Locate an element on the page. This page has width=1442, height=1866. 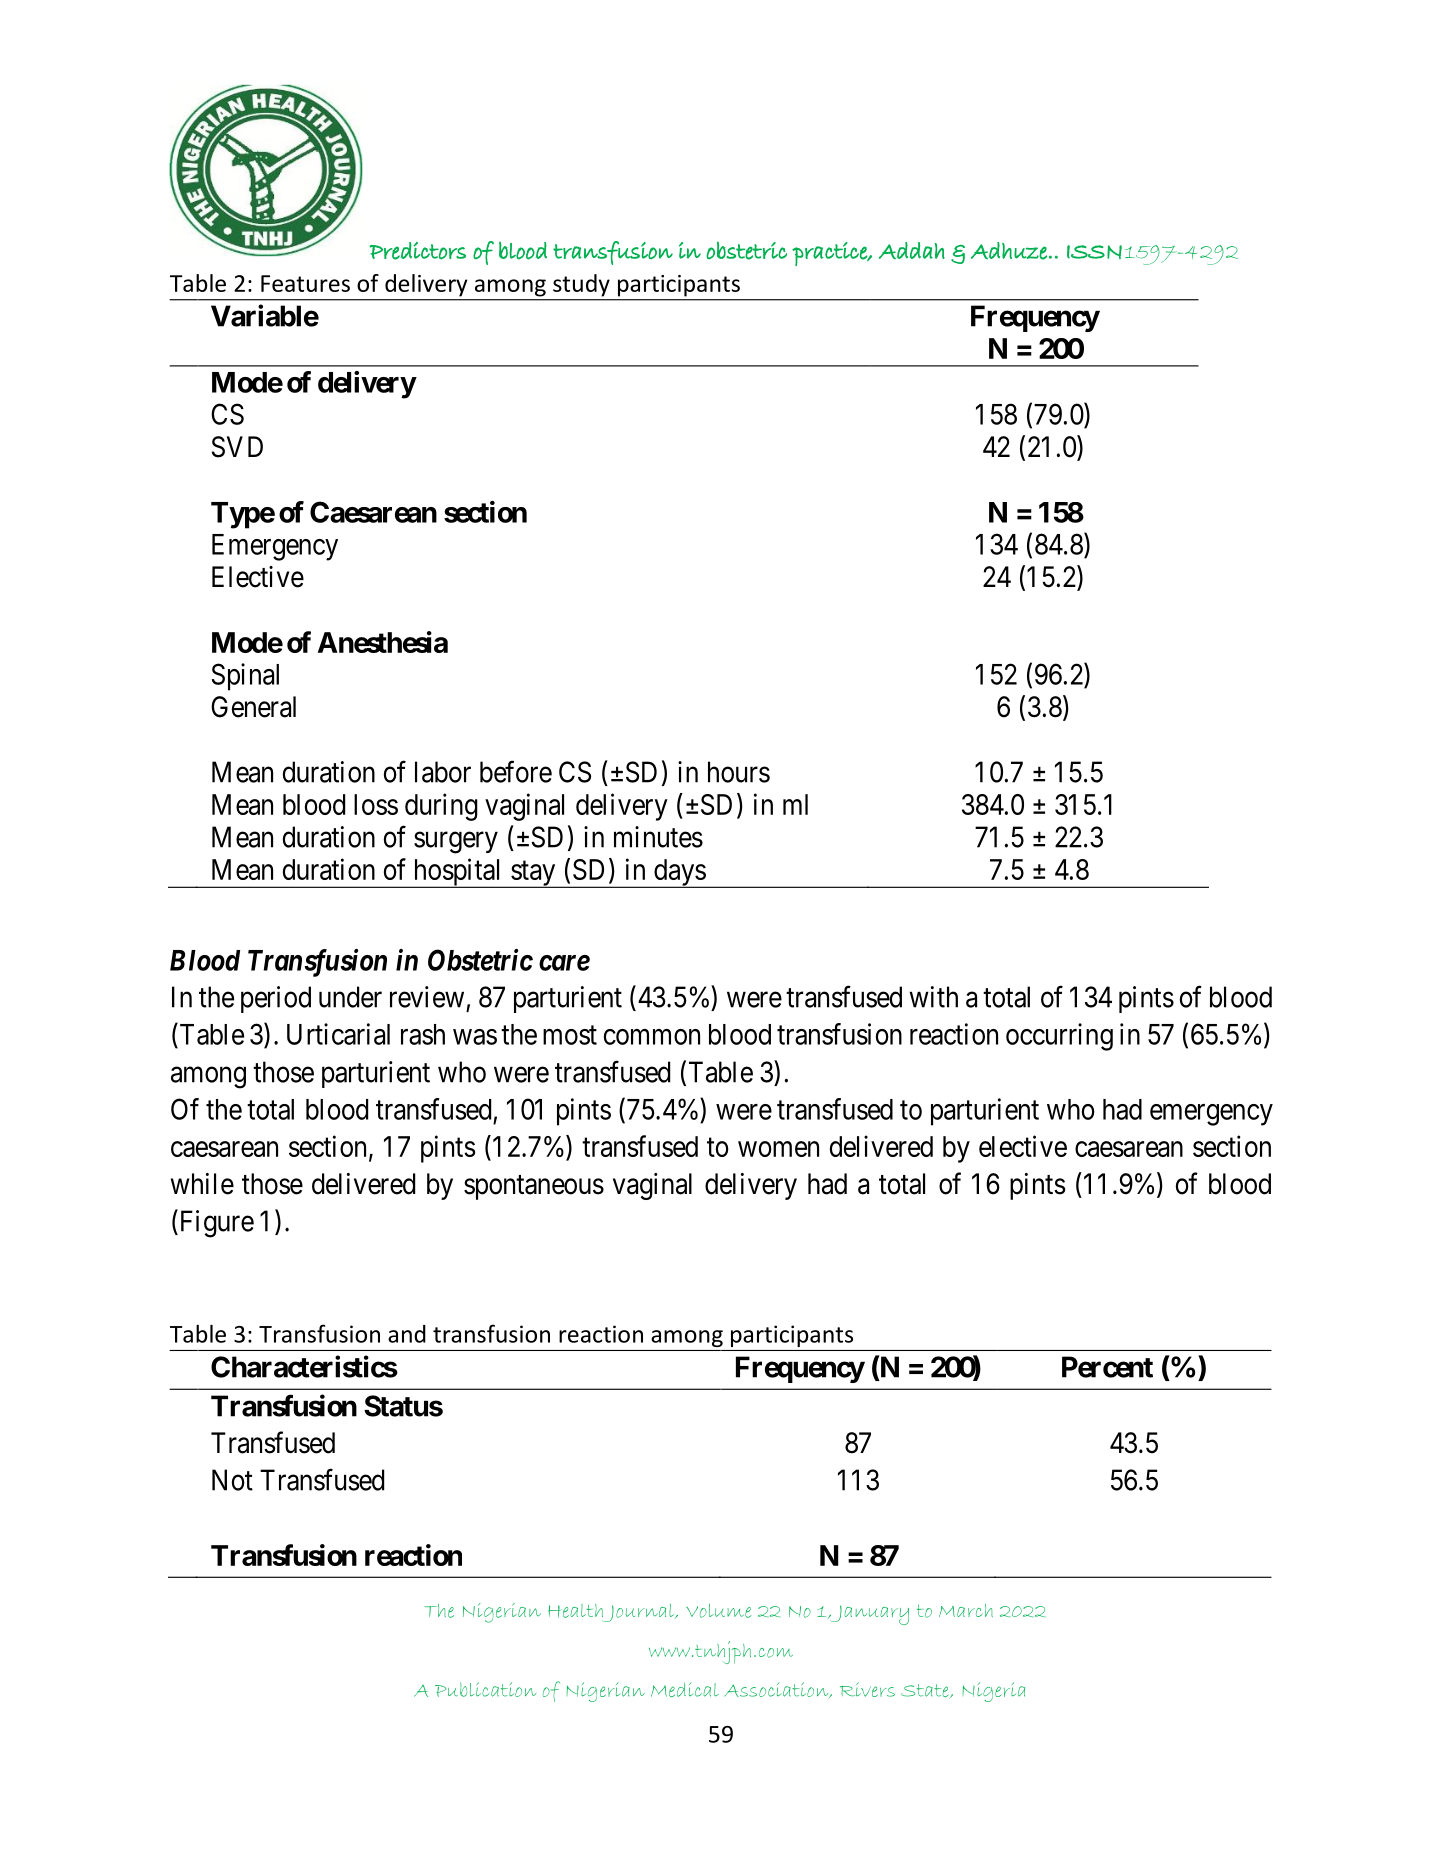
study is located at coordinates (581, 285).
